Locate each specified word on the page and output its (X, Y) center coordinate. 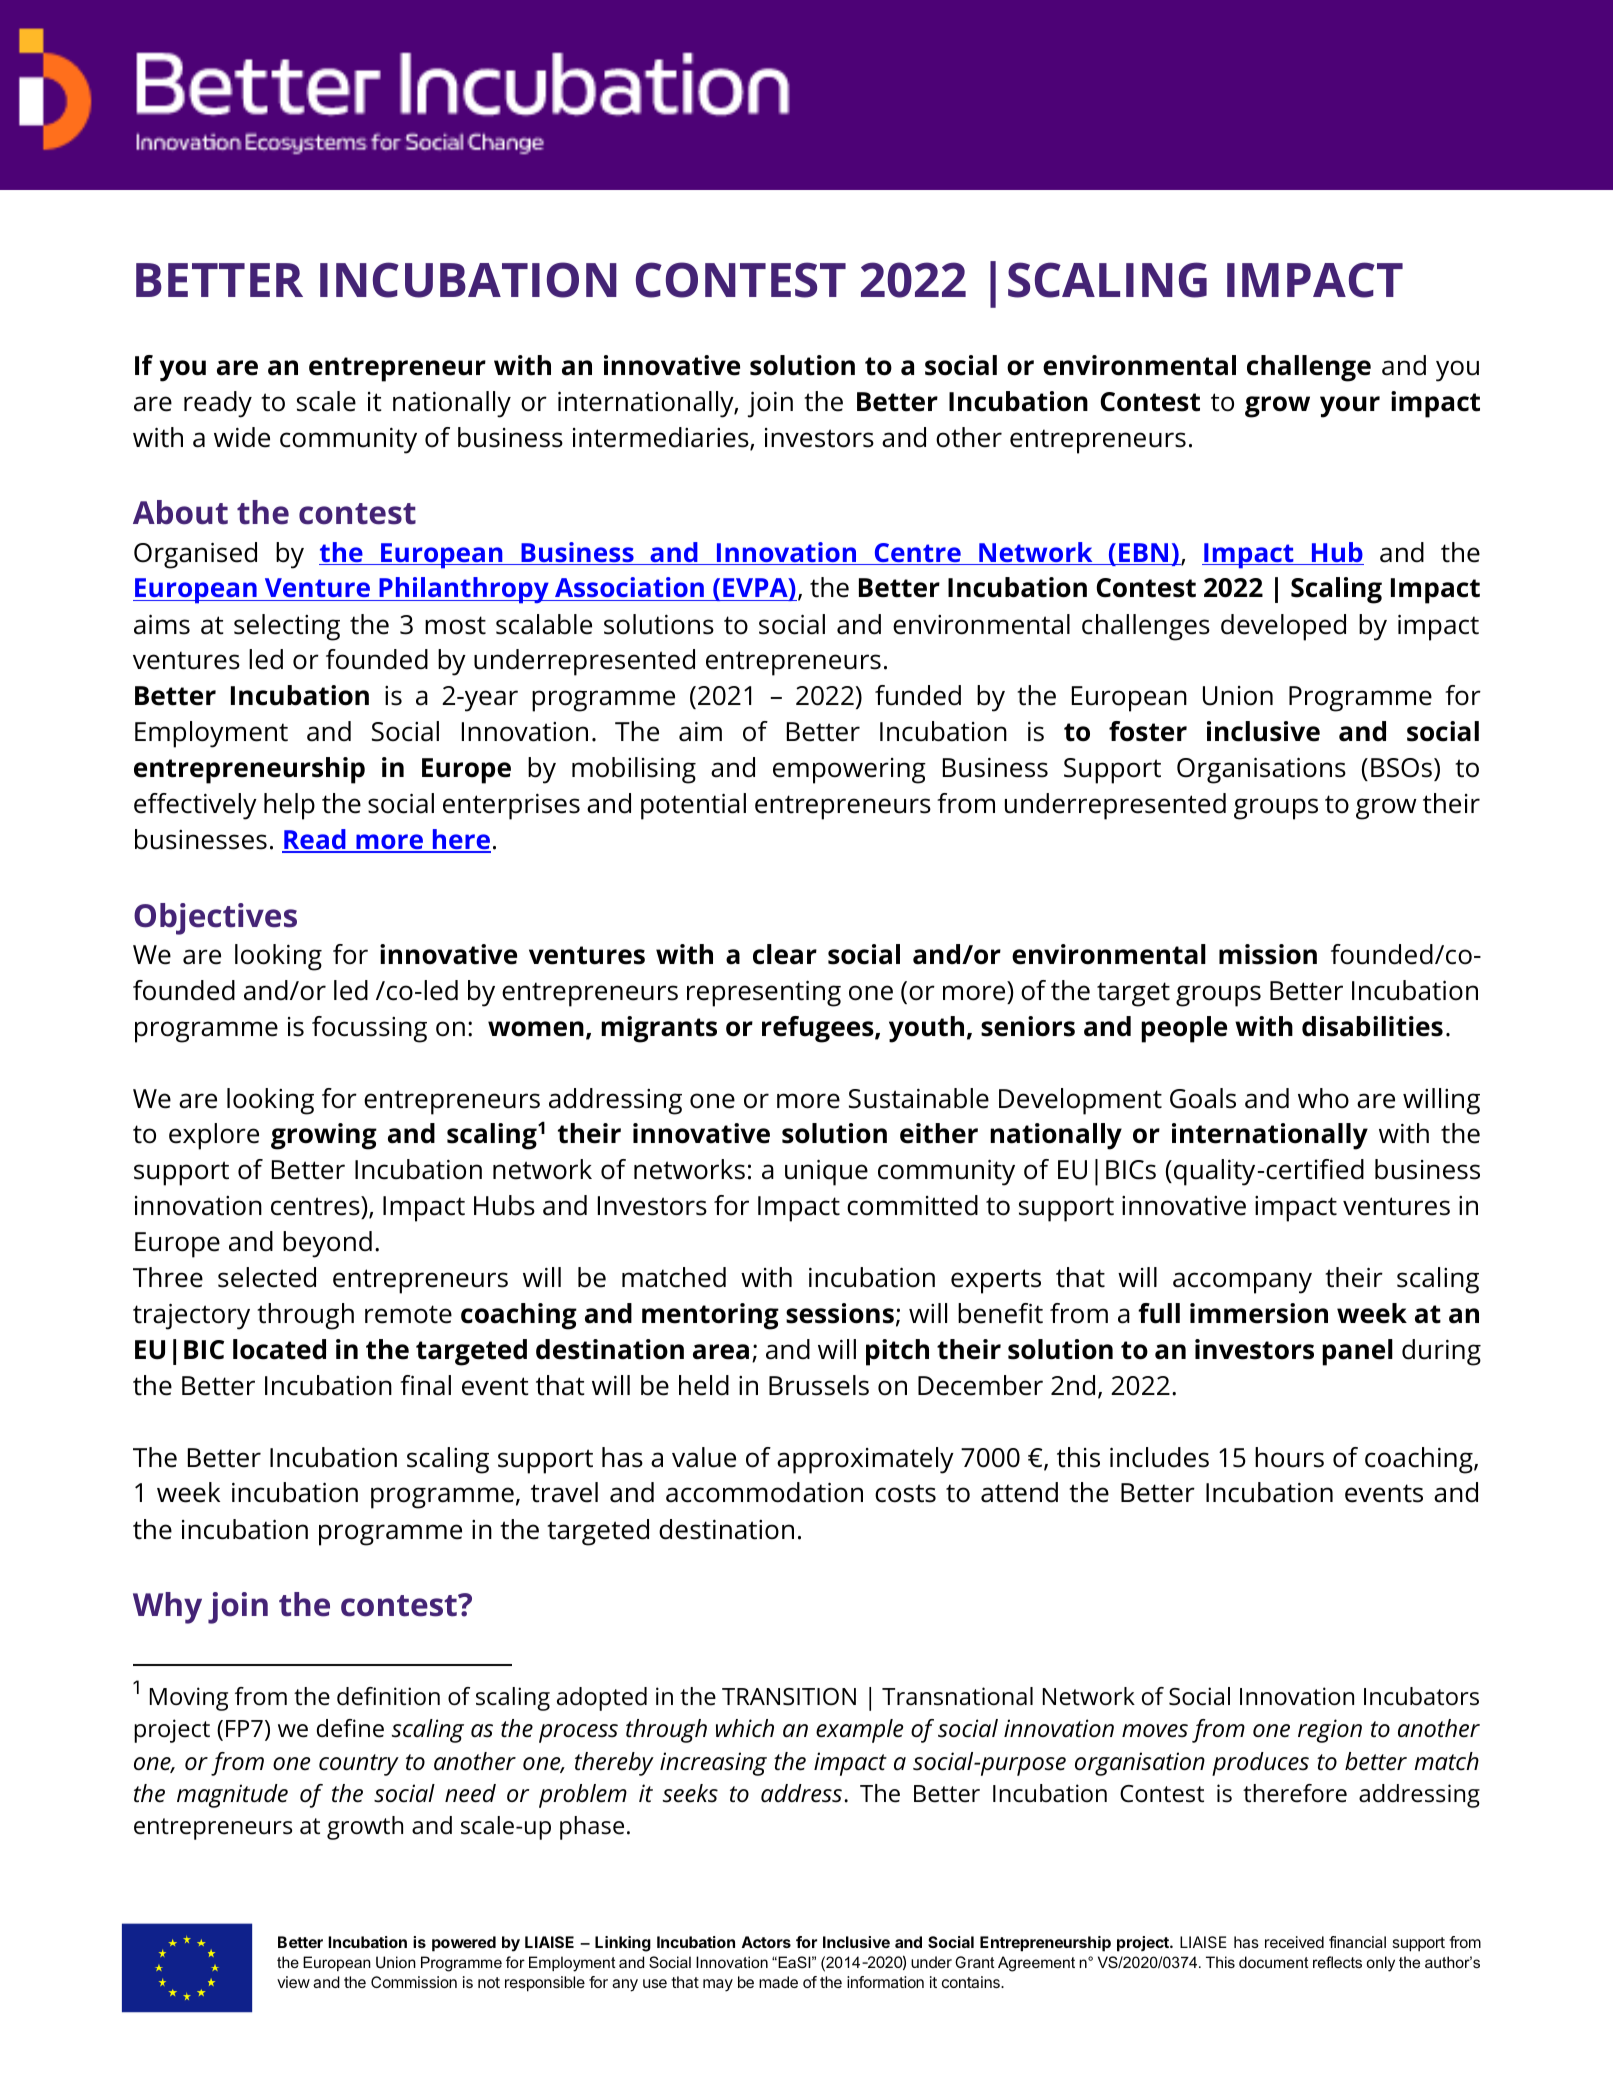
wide (242, 437)
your (1350, 407)
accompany (1242, 1283)
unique (826, 1172)
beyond (327, 1244)
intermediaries (662, 438)
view (293, 1982)
